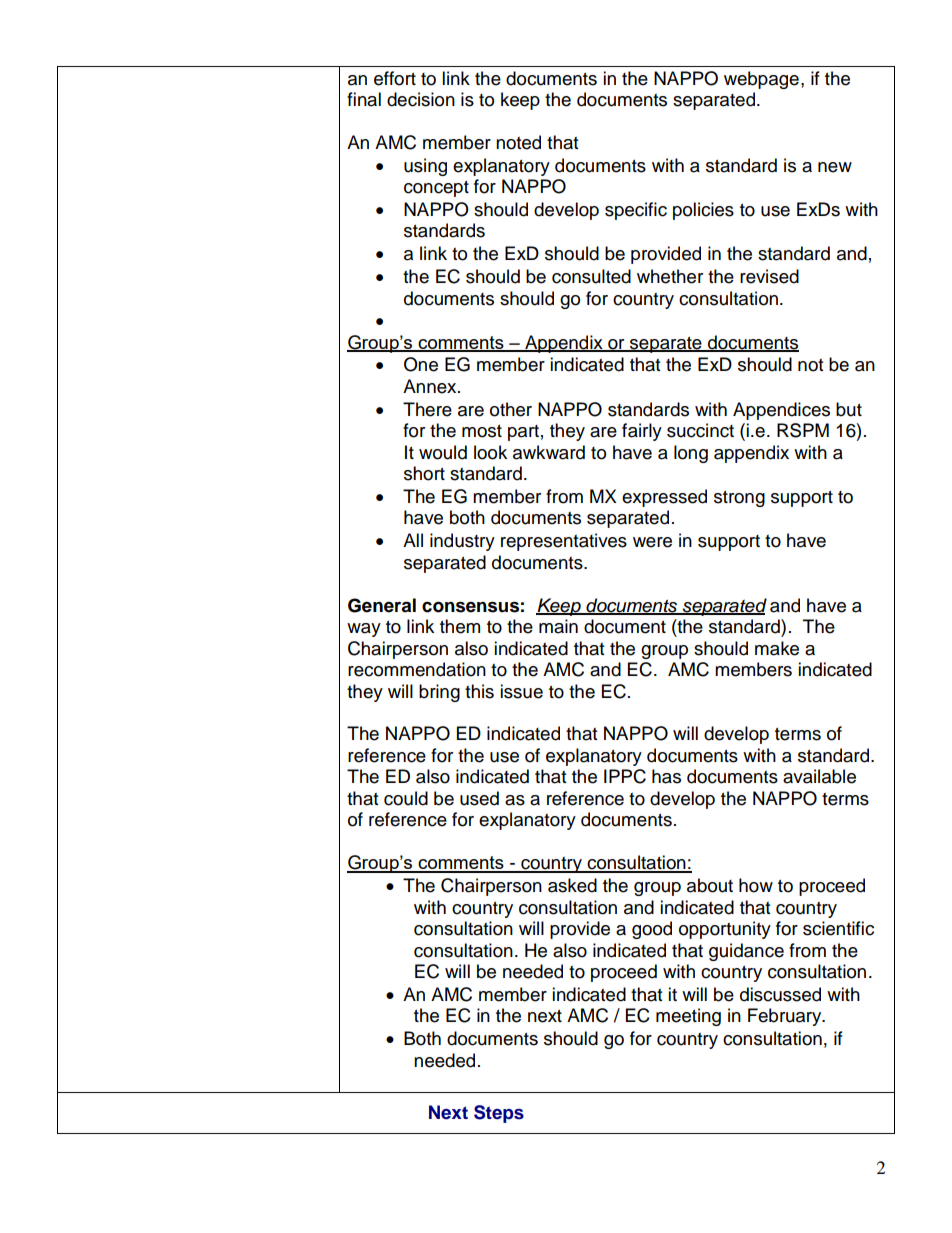 The width and height of the screenshot is (952, 1233). I want to click on asked, so click(572, 885).
